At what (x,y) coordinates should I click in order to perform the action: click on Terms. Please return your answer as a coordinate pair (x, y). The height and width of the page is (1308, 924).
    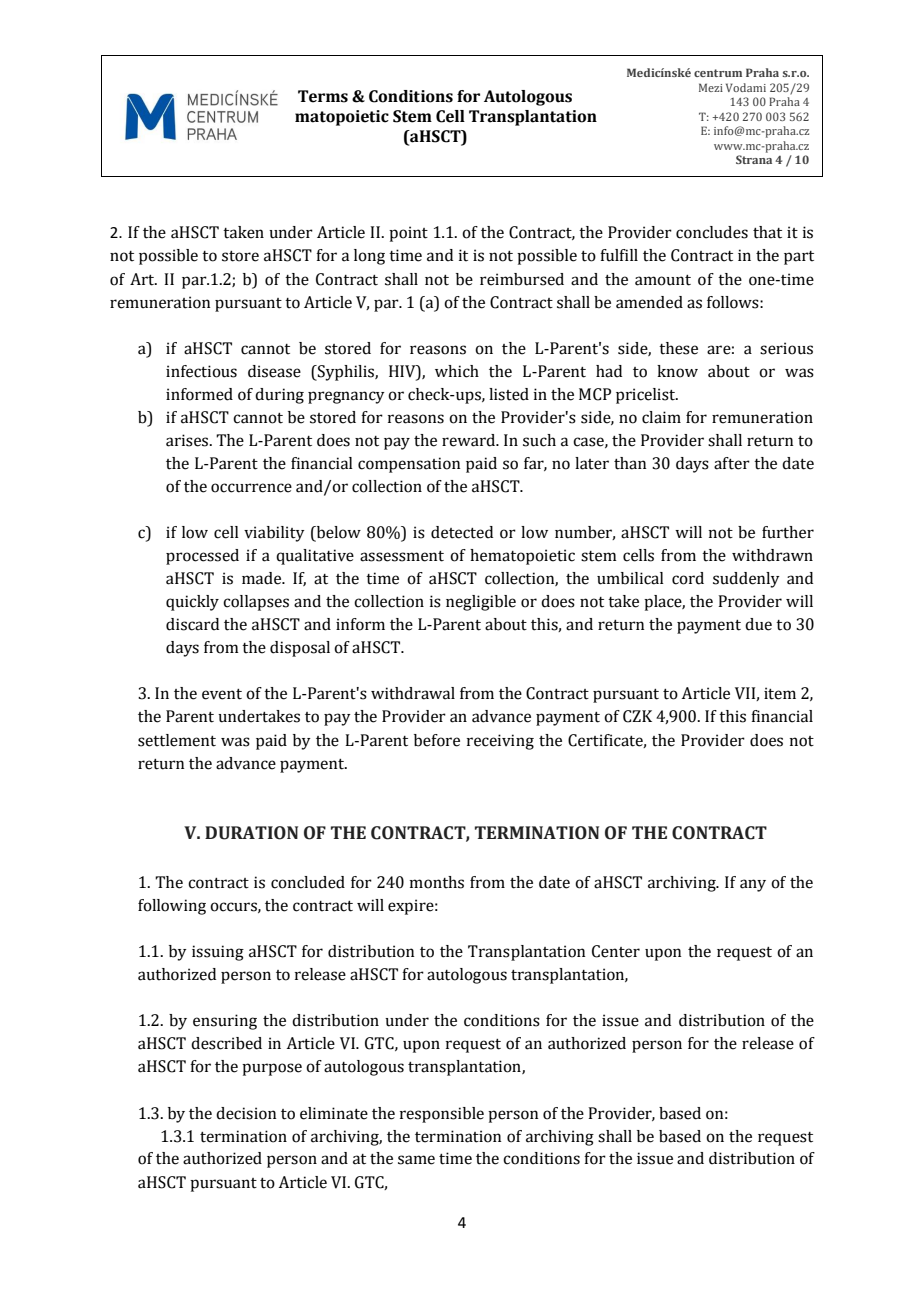
    Looking at the image, I should click on (323, 96).
